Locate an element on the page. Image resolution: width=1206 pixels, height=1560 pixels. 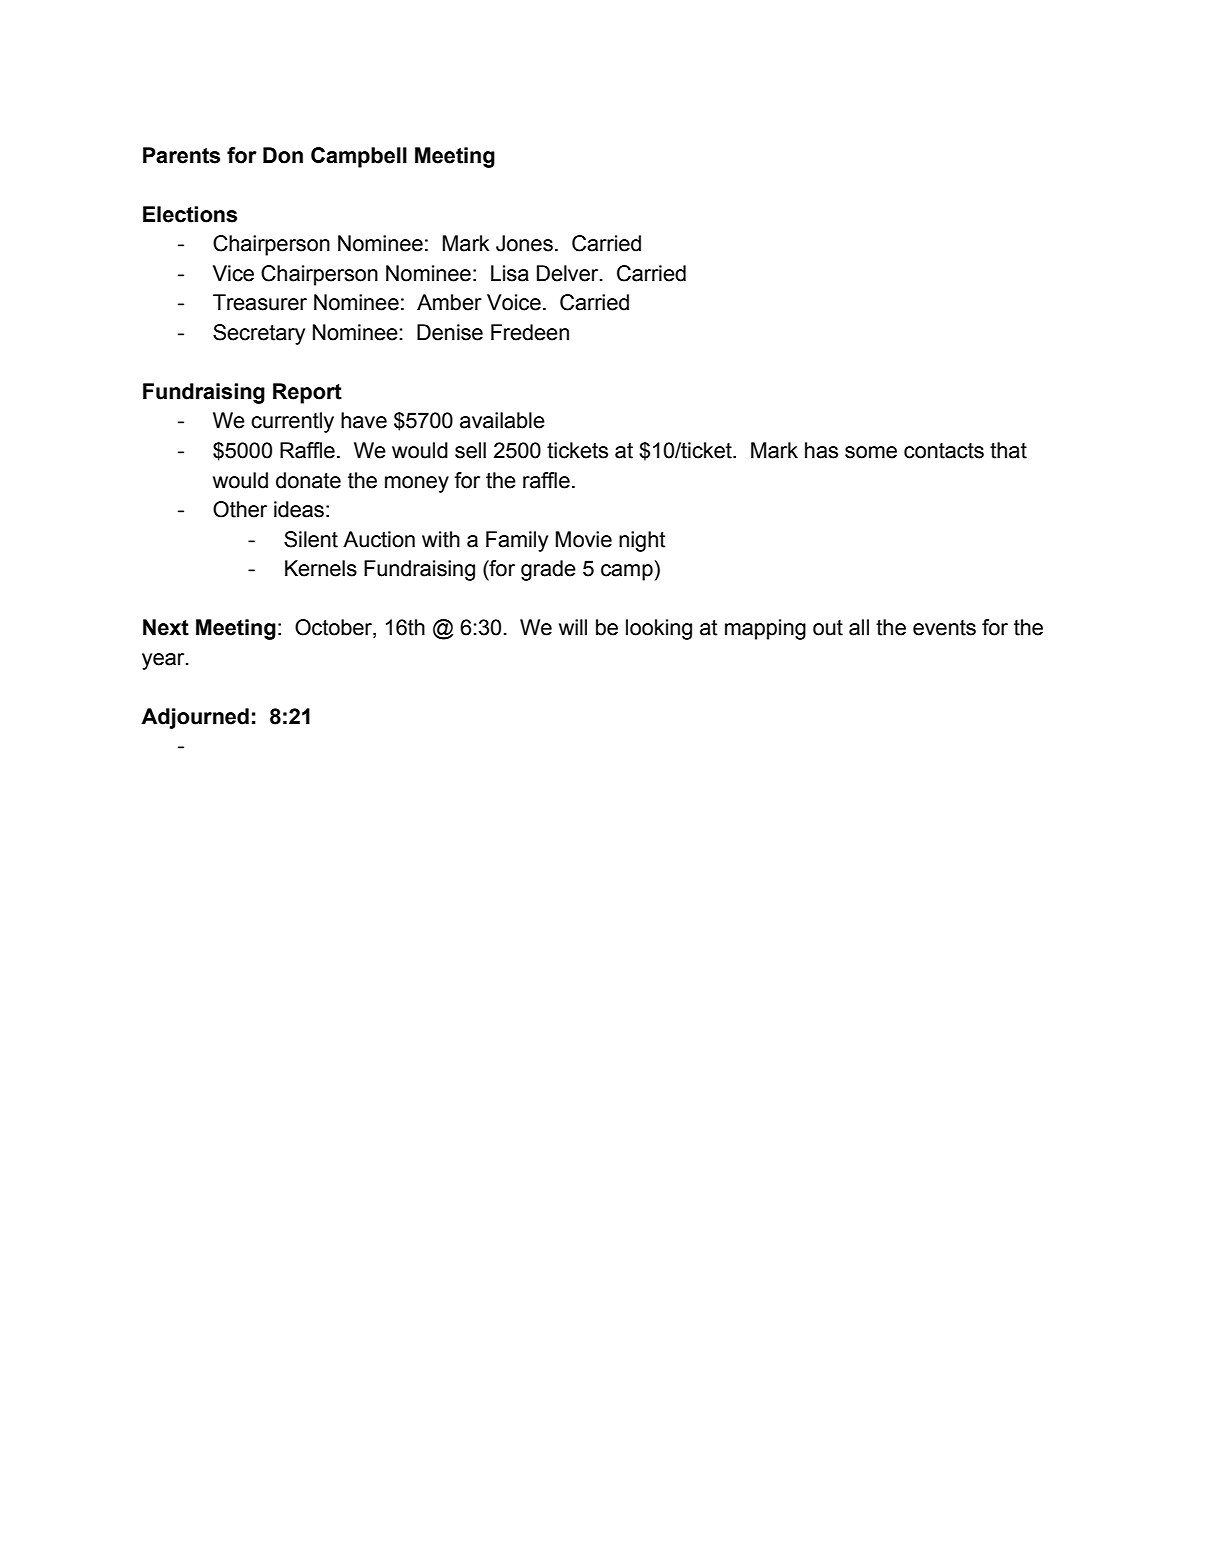
donate is located at coordinates (308, 480).
